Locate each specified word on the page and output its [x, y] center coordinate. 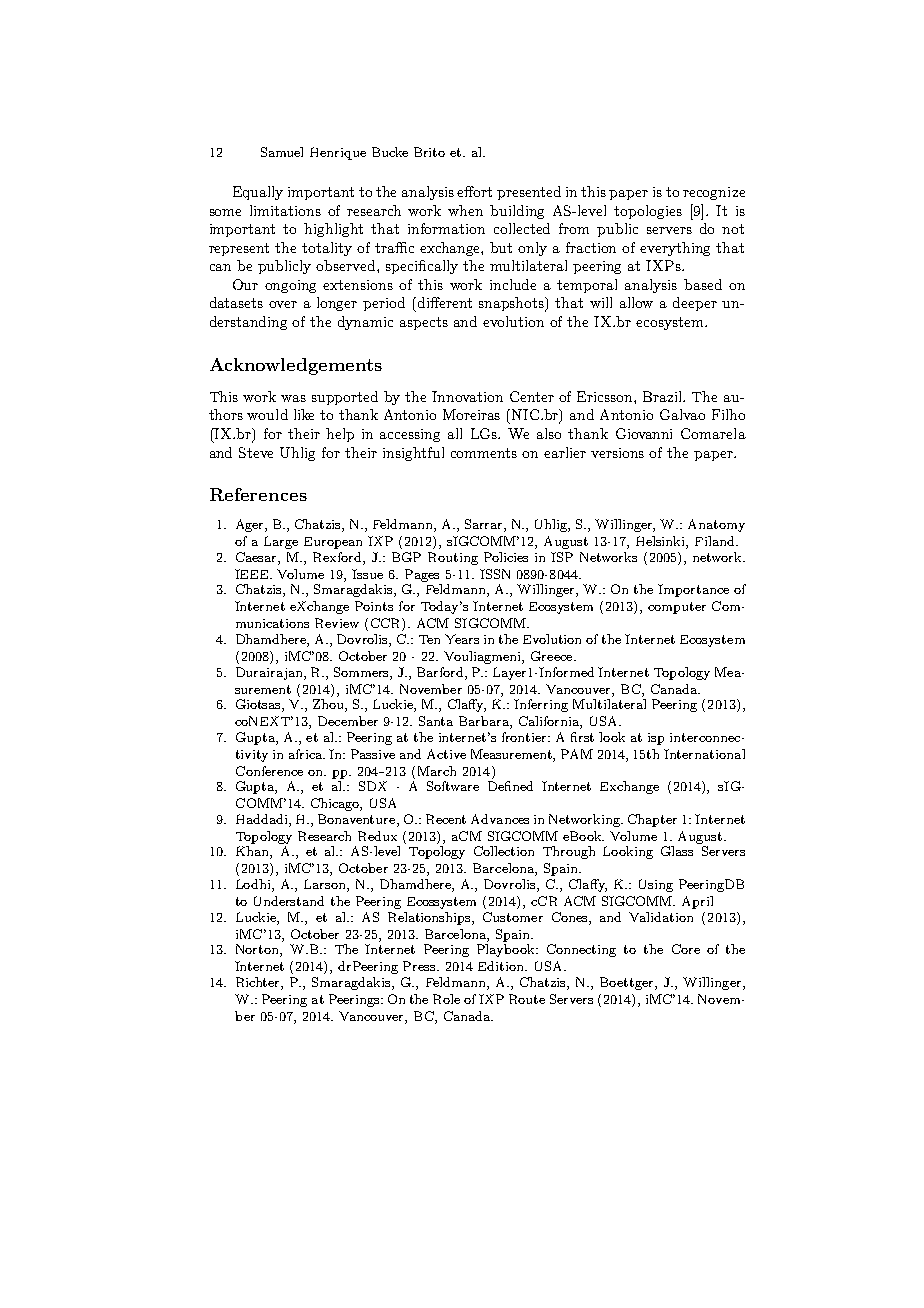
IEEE [253, 574]
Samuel [282, 152]
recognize [714, 193]
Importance [693, 590]
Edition [502, 966]
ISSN [495, 574]
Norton [258, 950]
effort [474, 191]
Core [686, 949]
